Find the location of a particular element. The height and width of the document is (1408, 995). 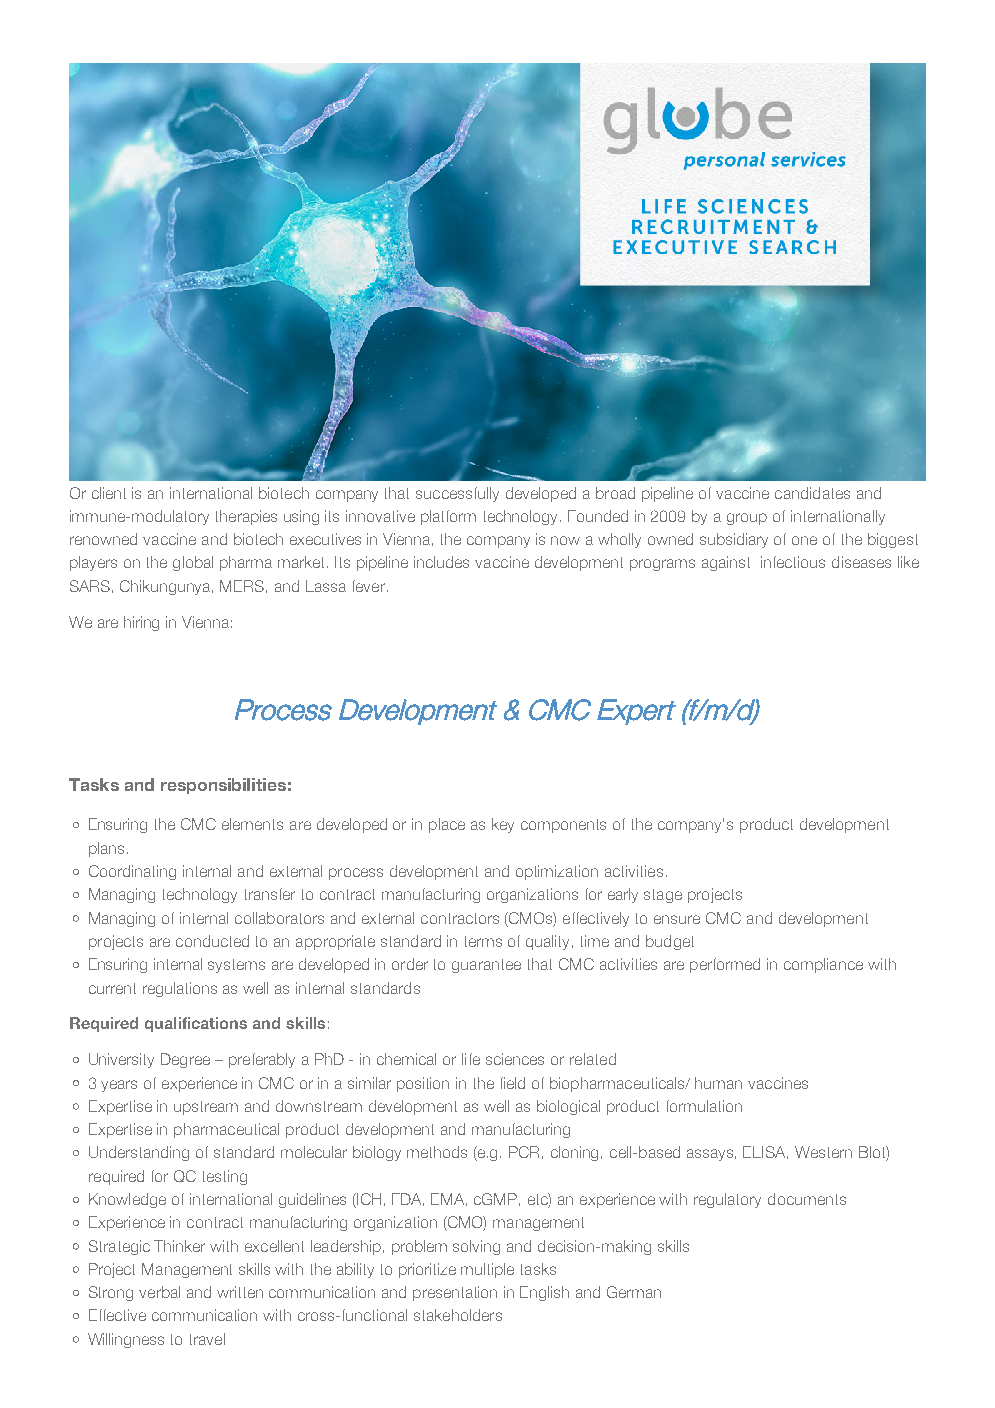

therapies is located at coordinates (246, 517).
